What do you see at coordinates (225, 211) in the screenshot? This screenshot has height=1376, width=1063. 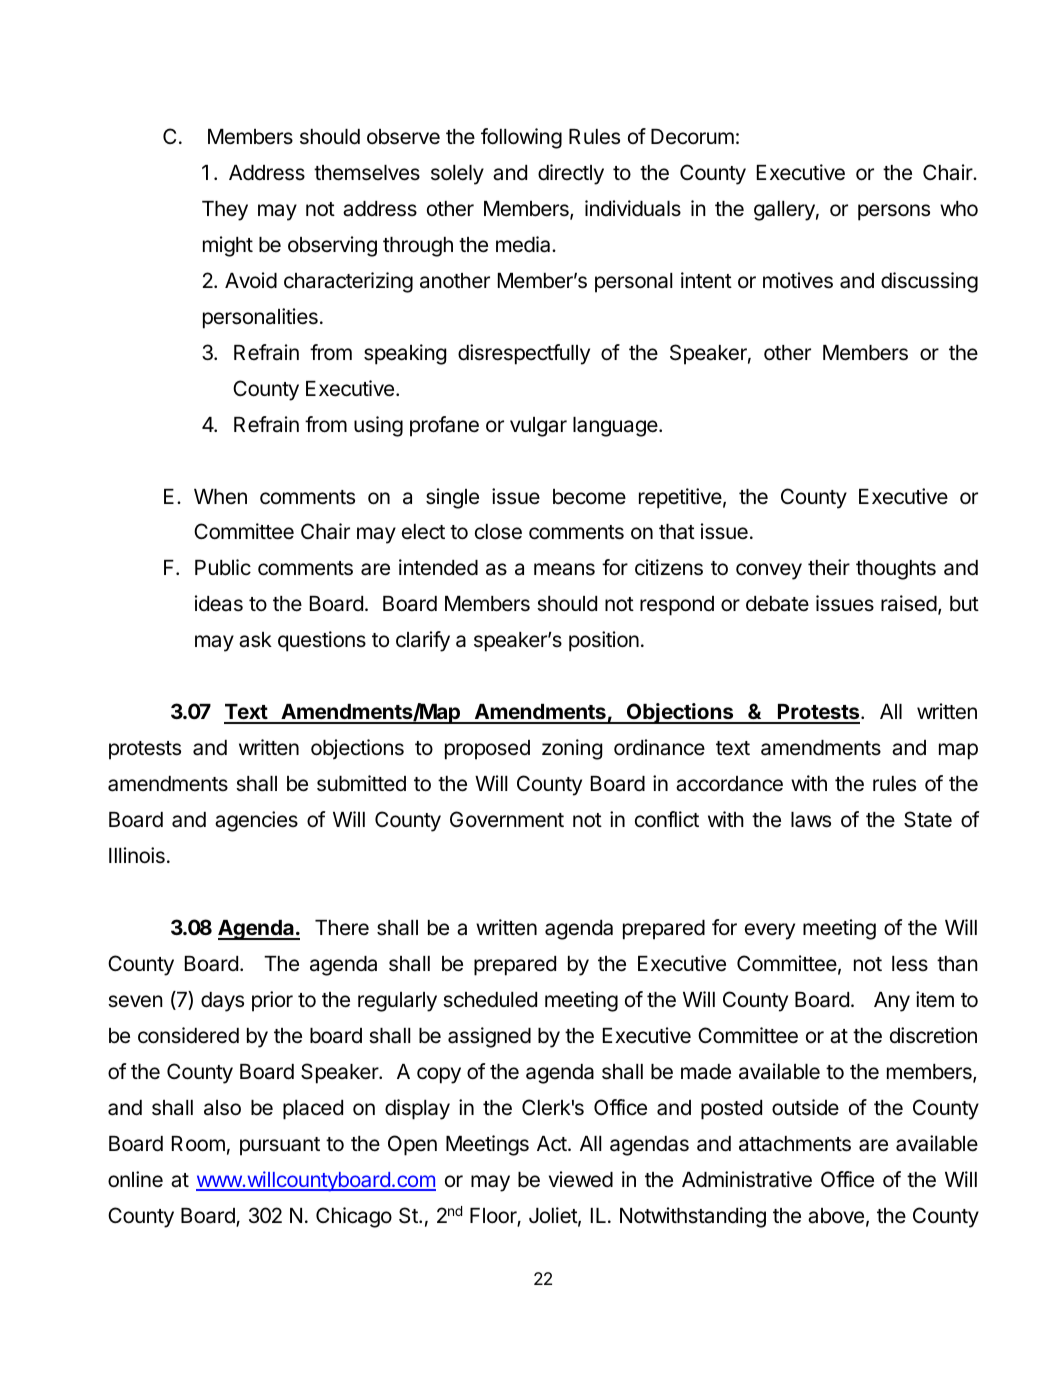 I see `They` at bounding box center [225, 211].
